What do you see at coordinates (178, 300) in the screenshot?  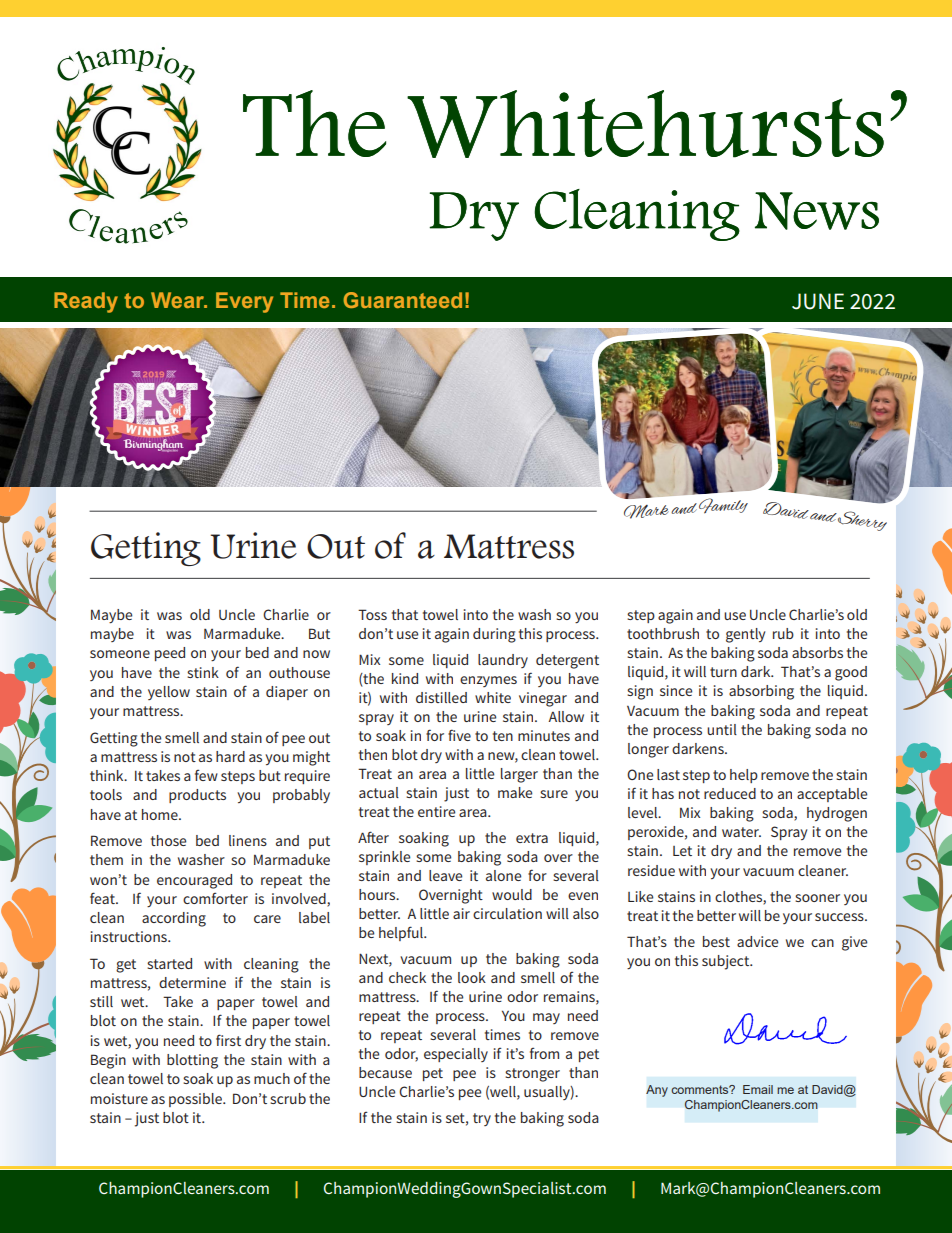 I see `Wear` at bounding box center [178, 300].
